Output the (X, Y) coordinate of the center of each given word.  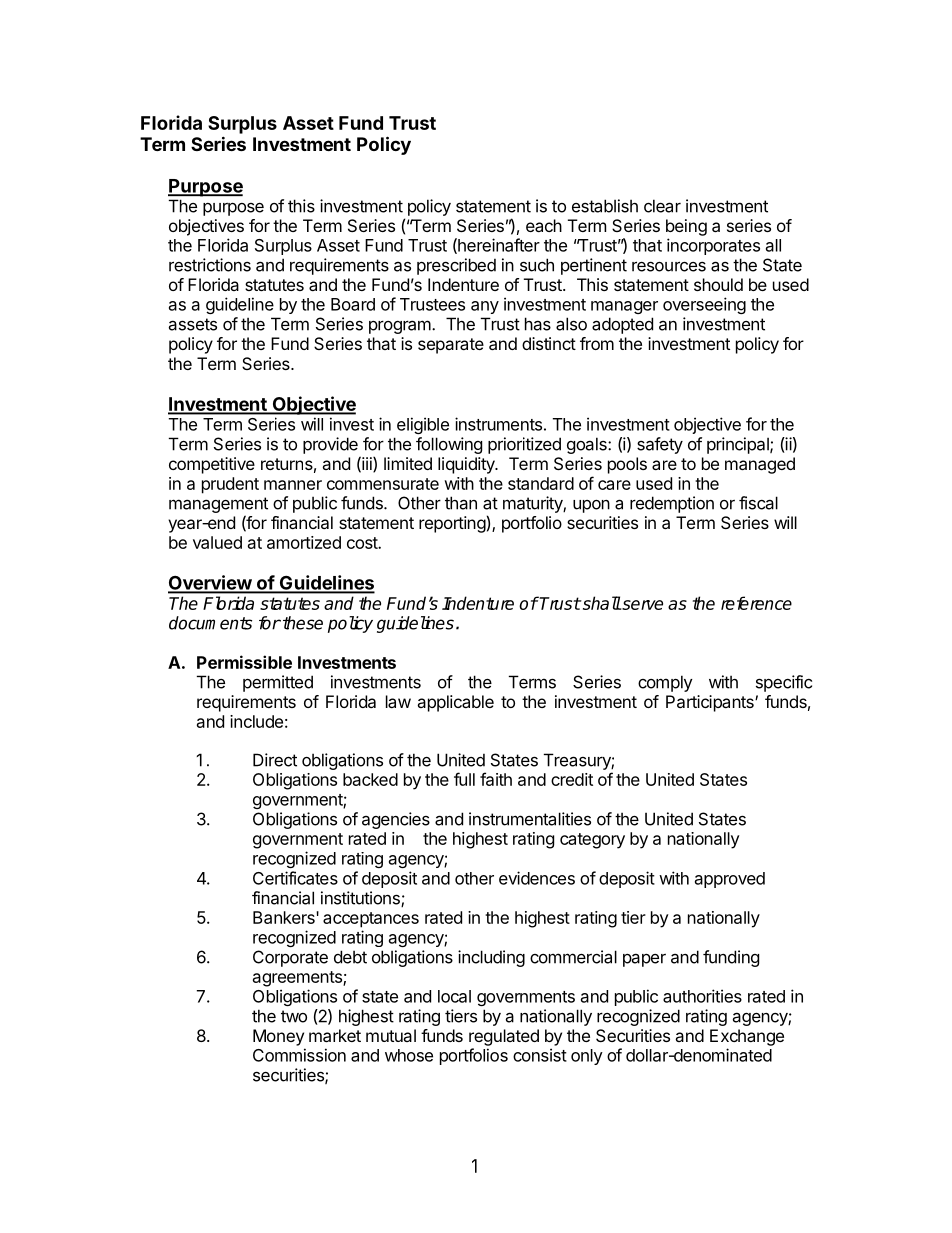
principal (739, 445)
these (303, 623)
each (544, 225)
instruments (498, 424)
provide (330, 445)
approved (730, 880)
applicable (455, 703)
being (686, 227)
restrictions (210, 265)
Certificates (295, 878)
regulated (504, 1037)
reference (756, 603)
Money (278, 1037)
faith (496, 779)
